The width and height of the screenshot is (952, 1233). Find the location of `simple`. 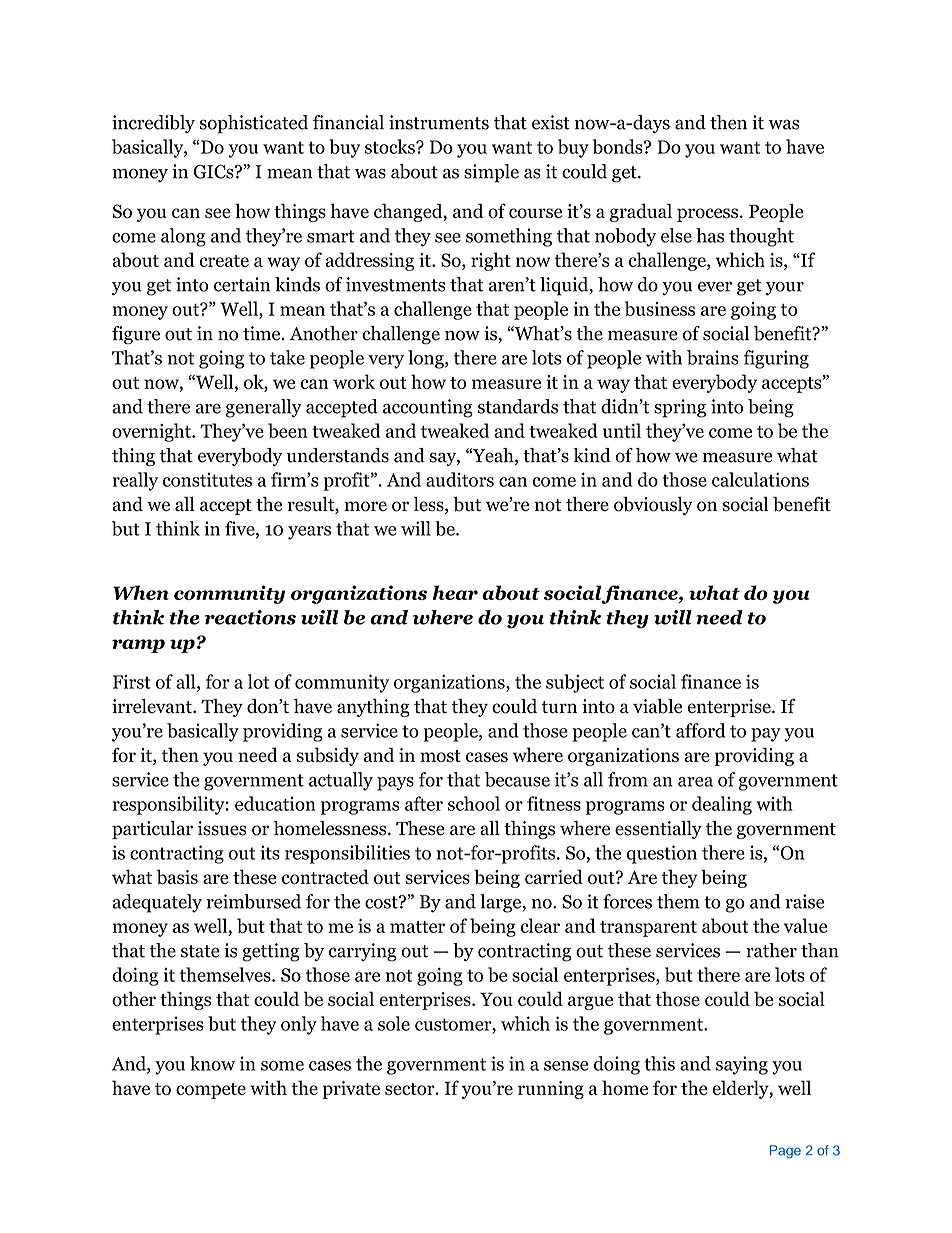

simple is located at coordinates (491, 173).
